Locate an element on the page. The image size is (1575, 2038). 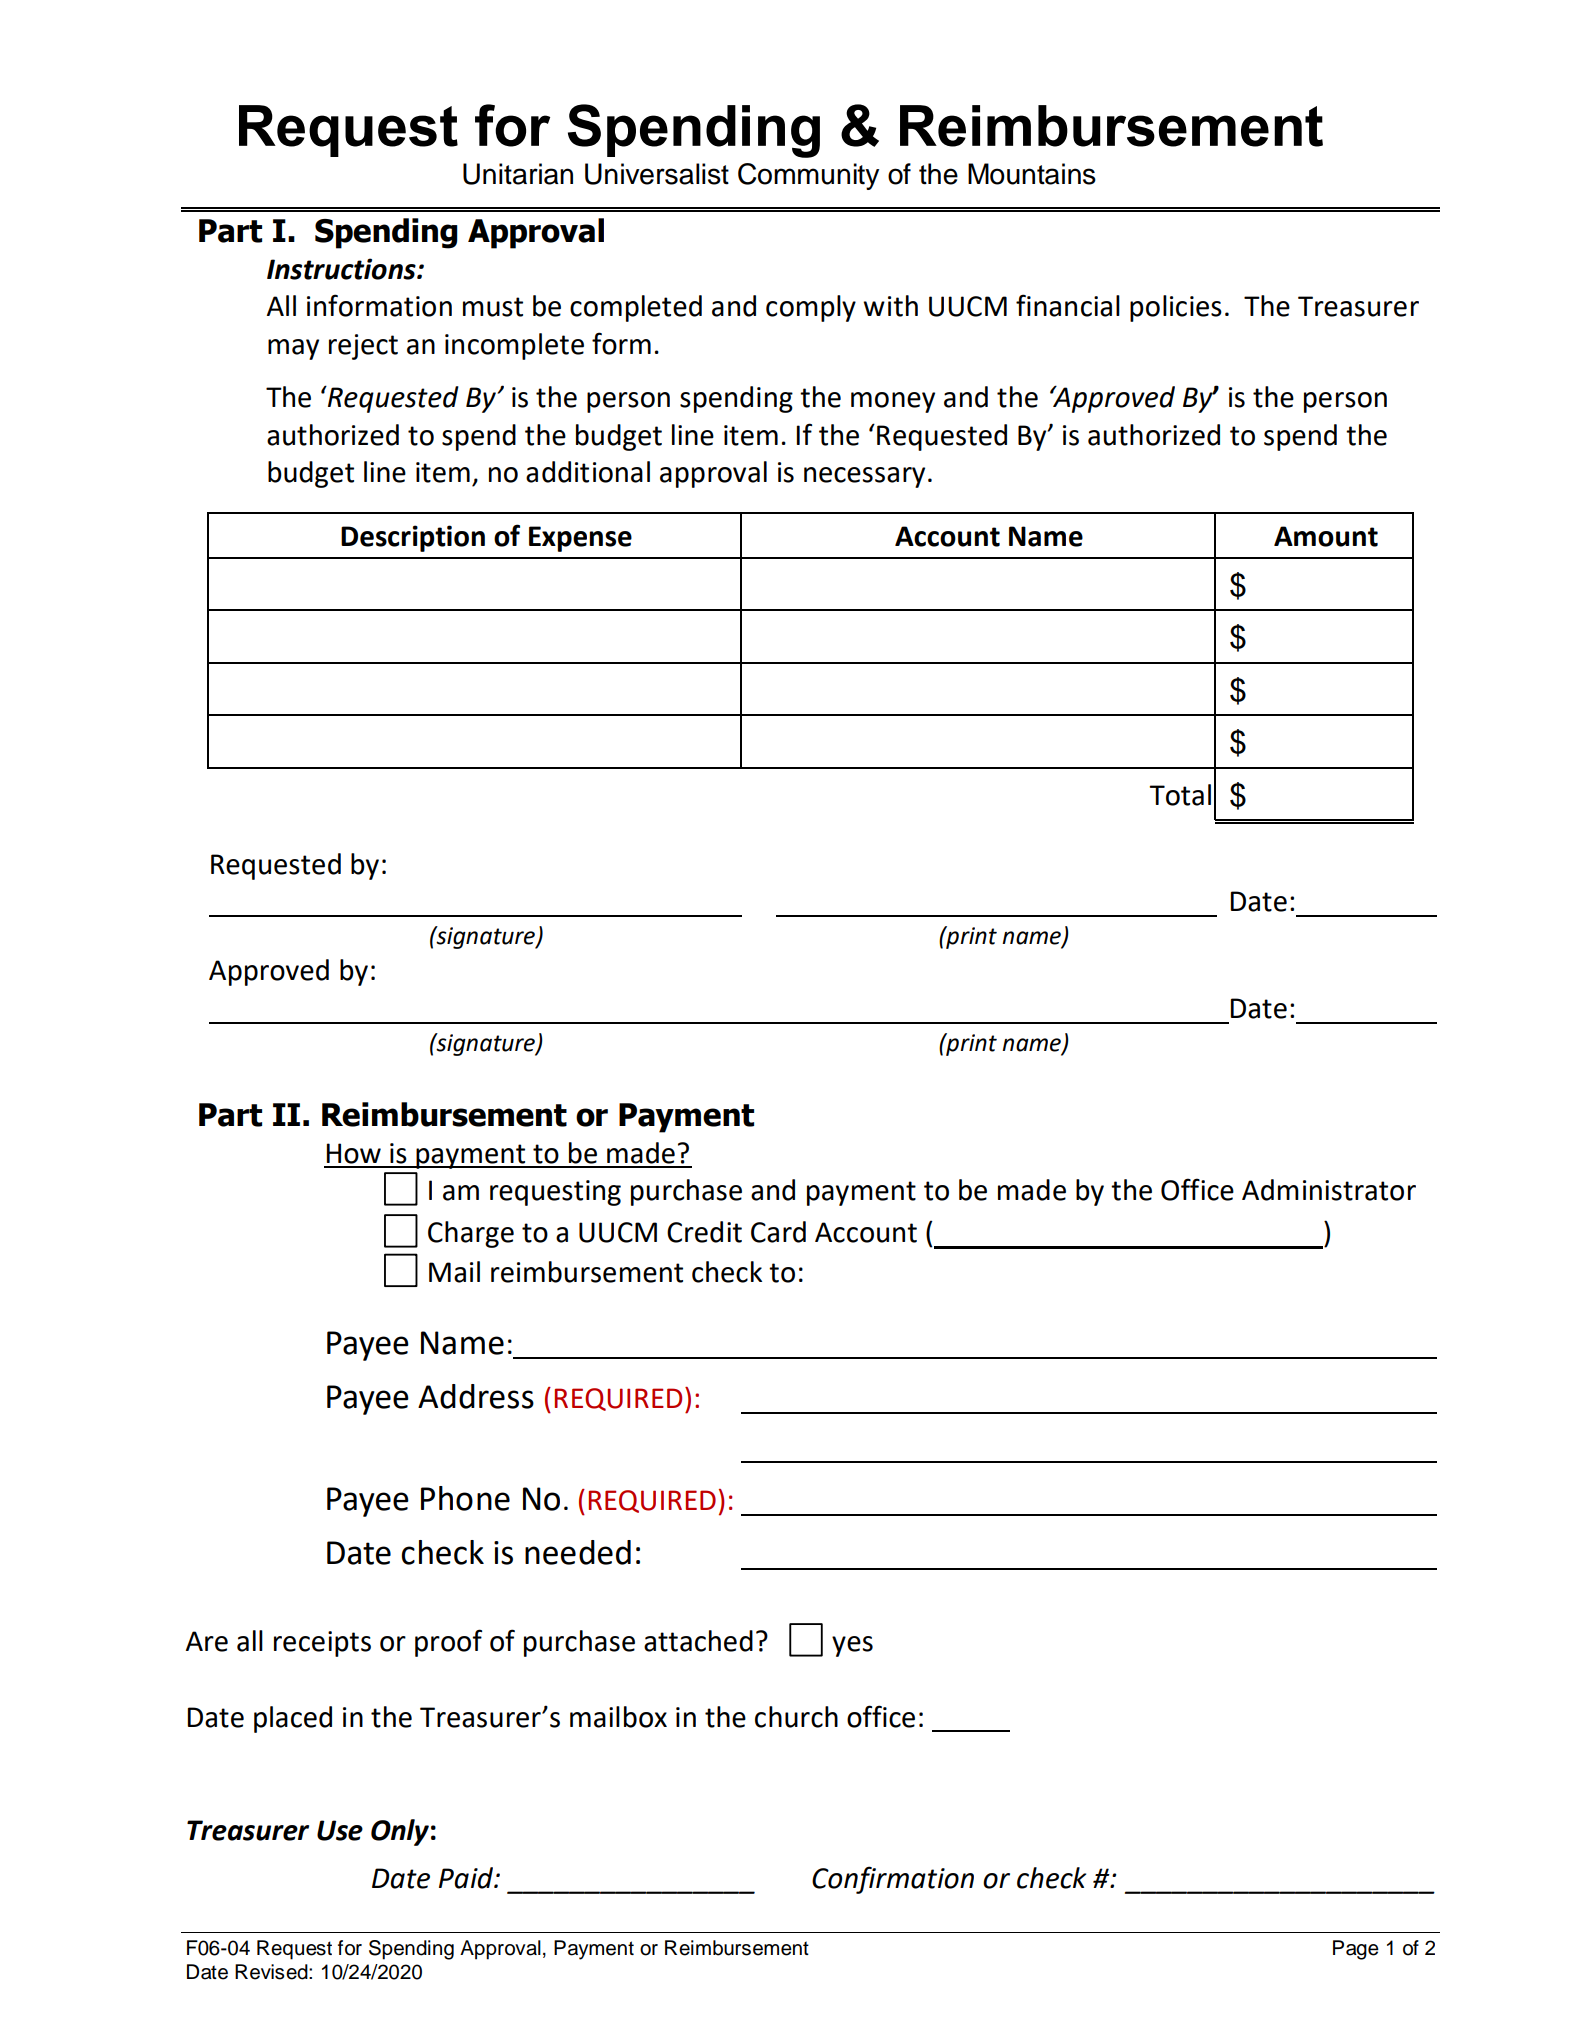
Community is located at coordinates (808, 176).
